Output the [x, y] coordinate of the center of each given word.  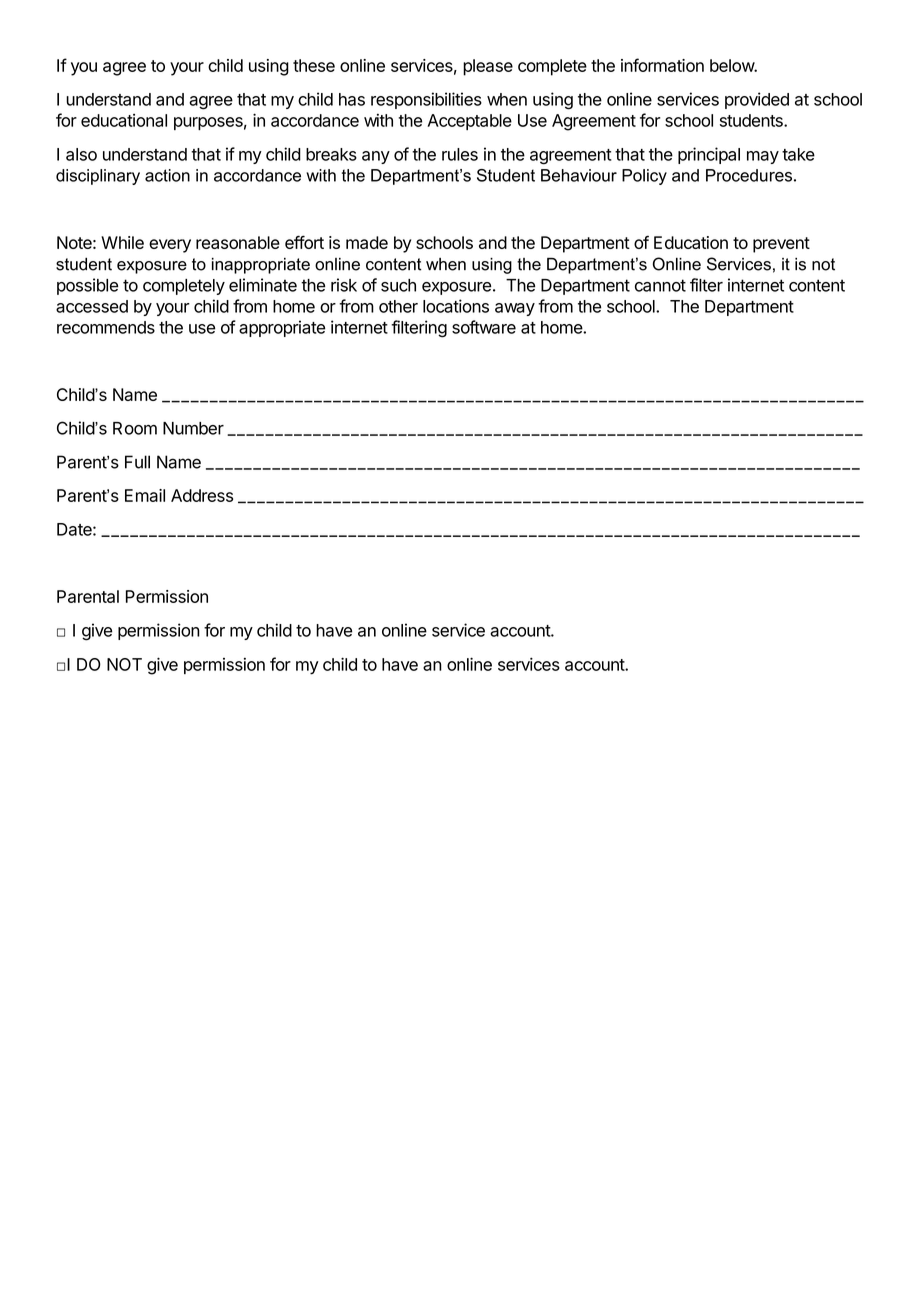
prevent [781, 245]
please [488, 67]
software [484, 327]
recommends [106, 327]
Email [145, 495]
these [314, 65]
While [122, 242]
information [662, 65]
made [367, 242]
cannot [660, 285]
